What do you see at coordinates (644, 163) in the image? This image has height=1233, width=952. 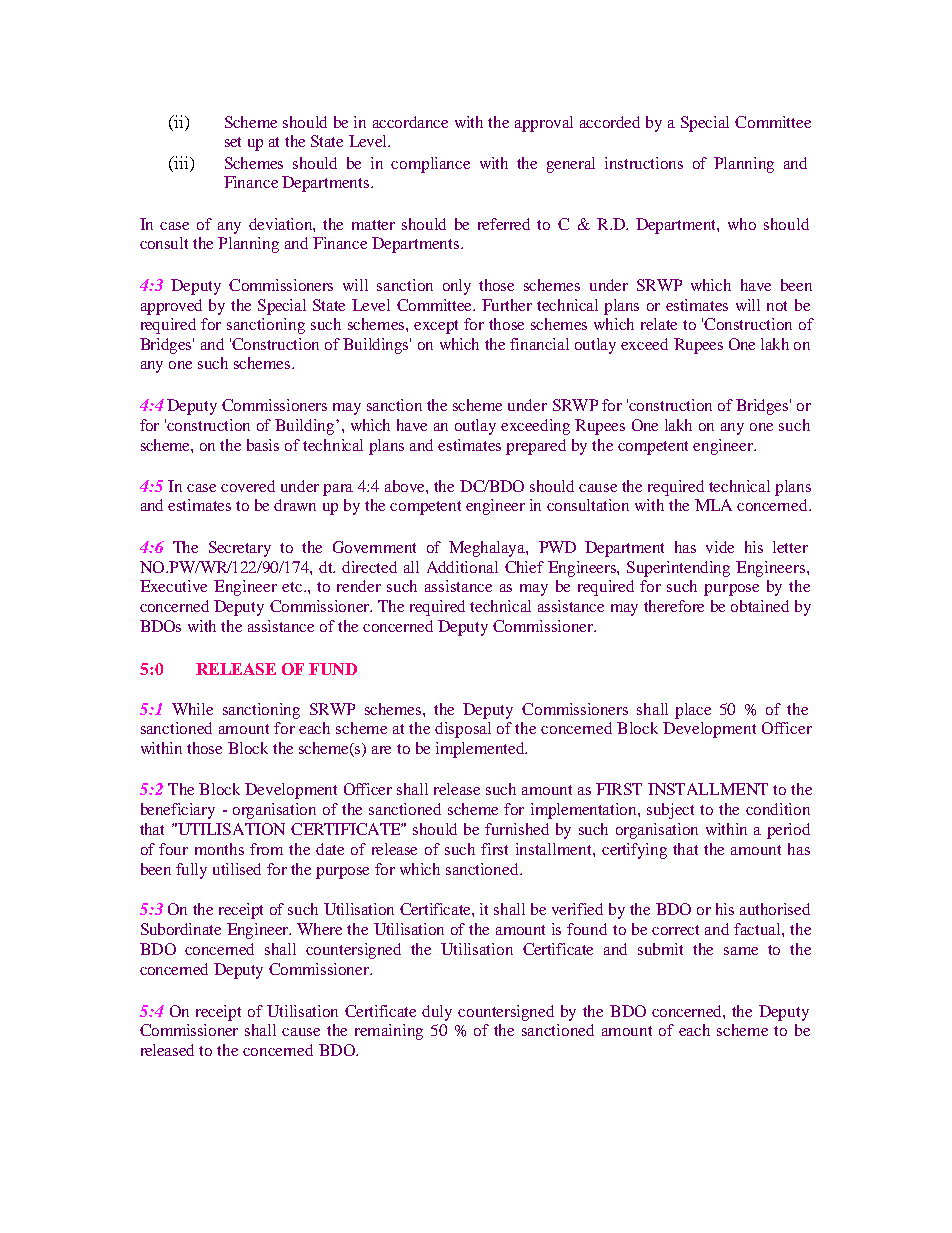 I see `instructions` at bounding box center [644, 163].
